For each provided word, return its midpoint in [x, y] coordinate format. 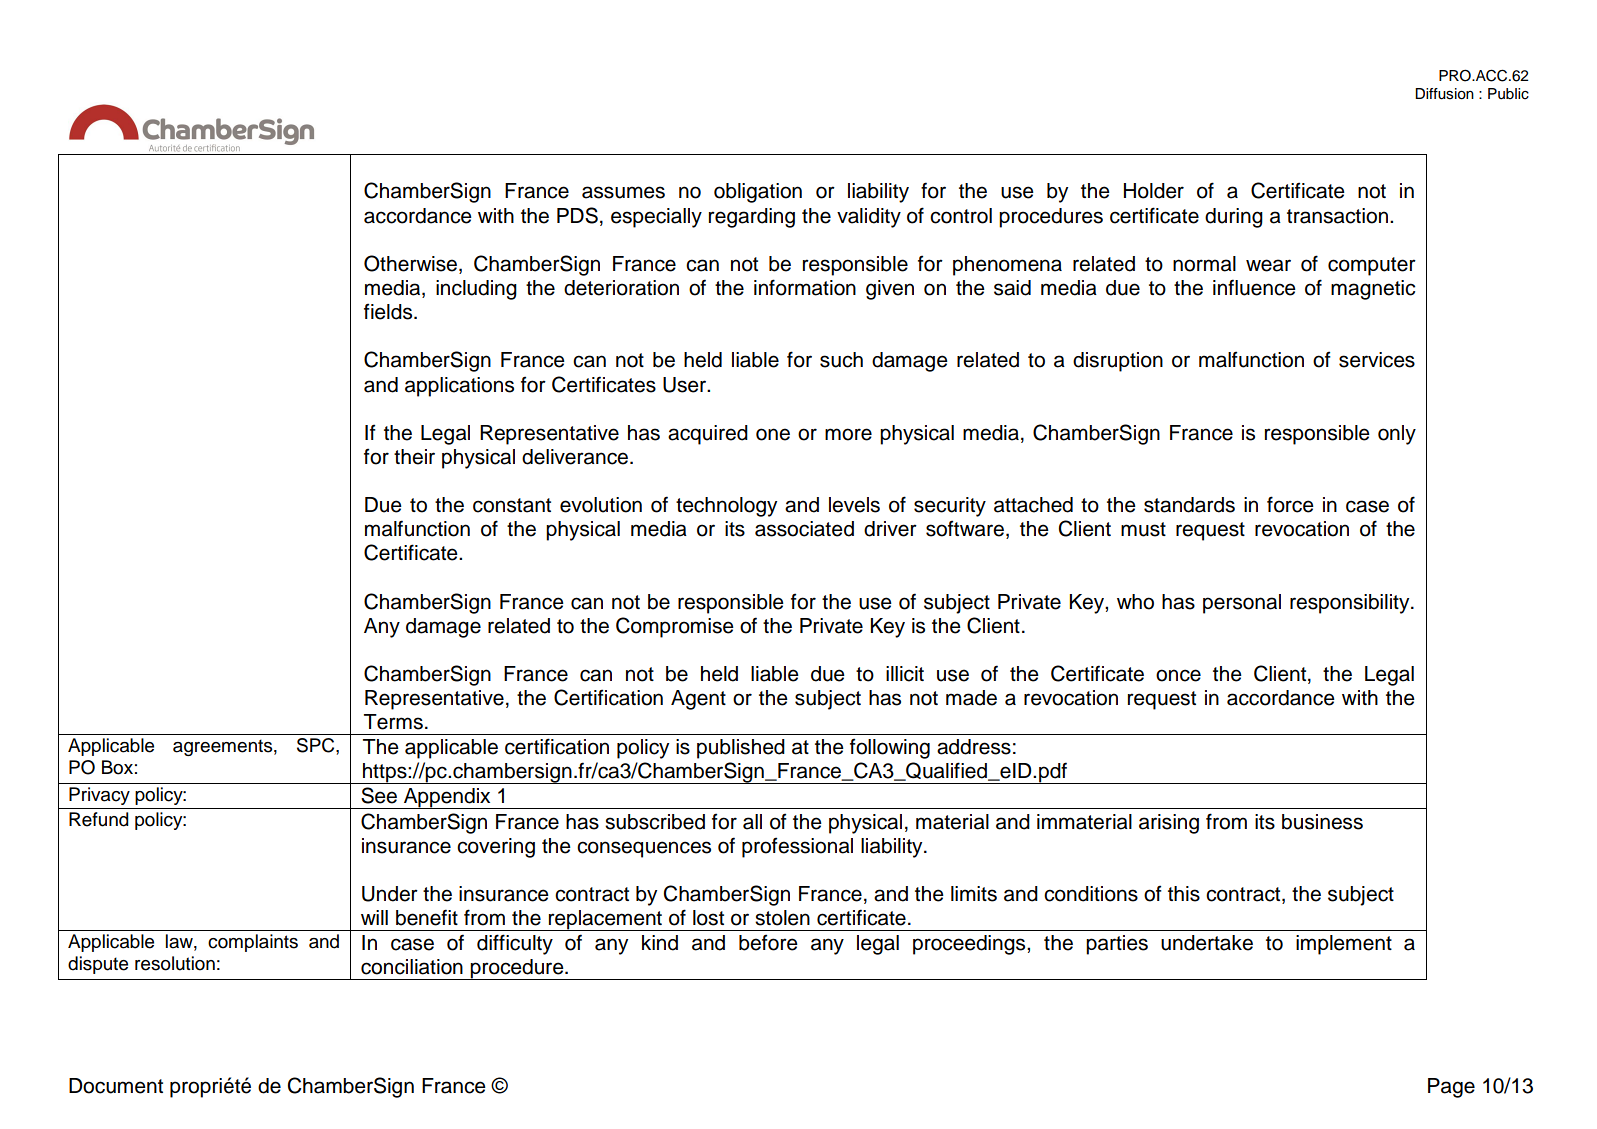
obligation [758, 193]
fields [389, 311]
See [379, 795]
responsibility [1351, 604]
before [768, 942]
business [1322, 822]
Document [116, 1086]
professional [797, 847]
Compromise [675, 627]
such [841, 360]
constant [512, 505]
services [1377, 360]
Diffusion [1444, 94]
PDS [577, 215]
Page [1451, 1088]
